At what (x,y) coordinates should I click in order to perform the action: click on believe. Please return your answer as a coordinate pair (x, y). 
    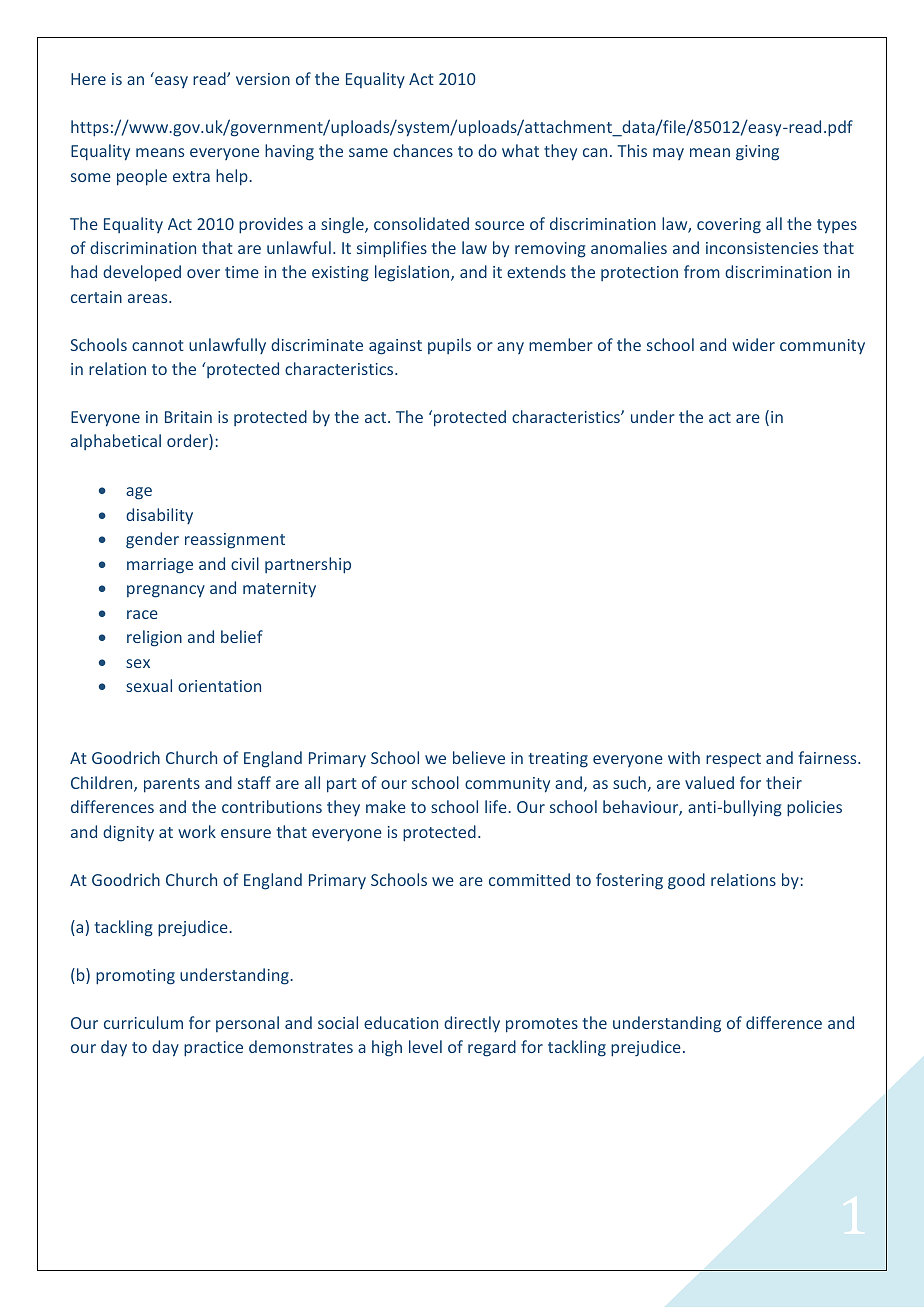
    Looking at the image, I should click on (479, 757).
